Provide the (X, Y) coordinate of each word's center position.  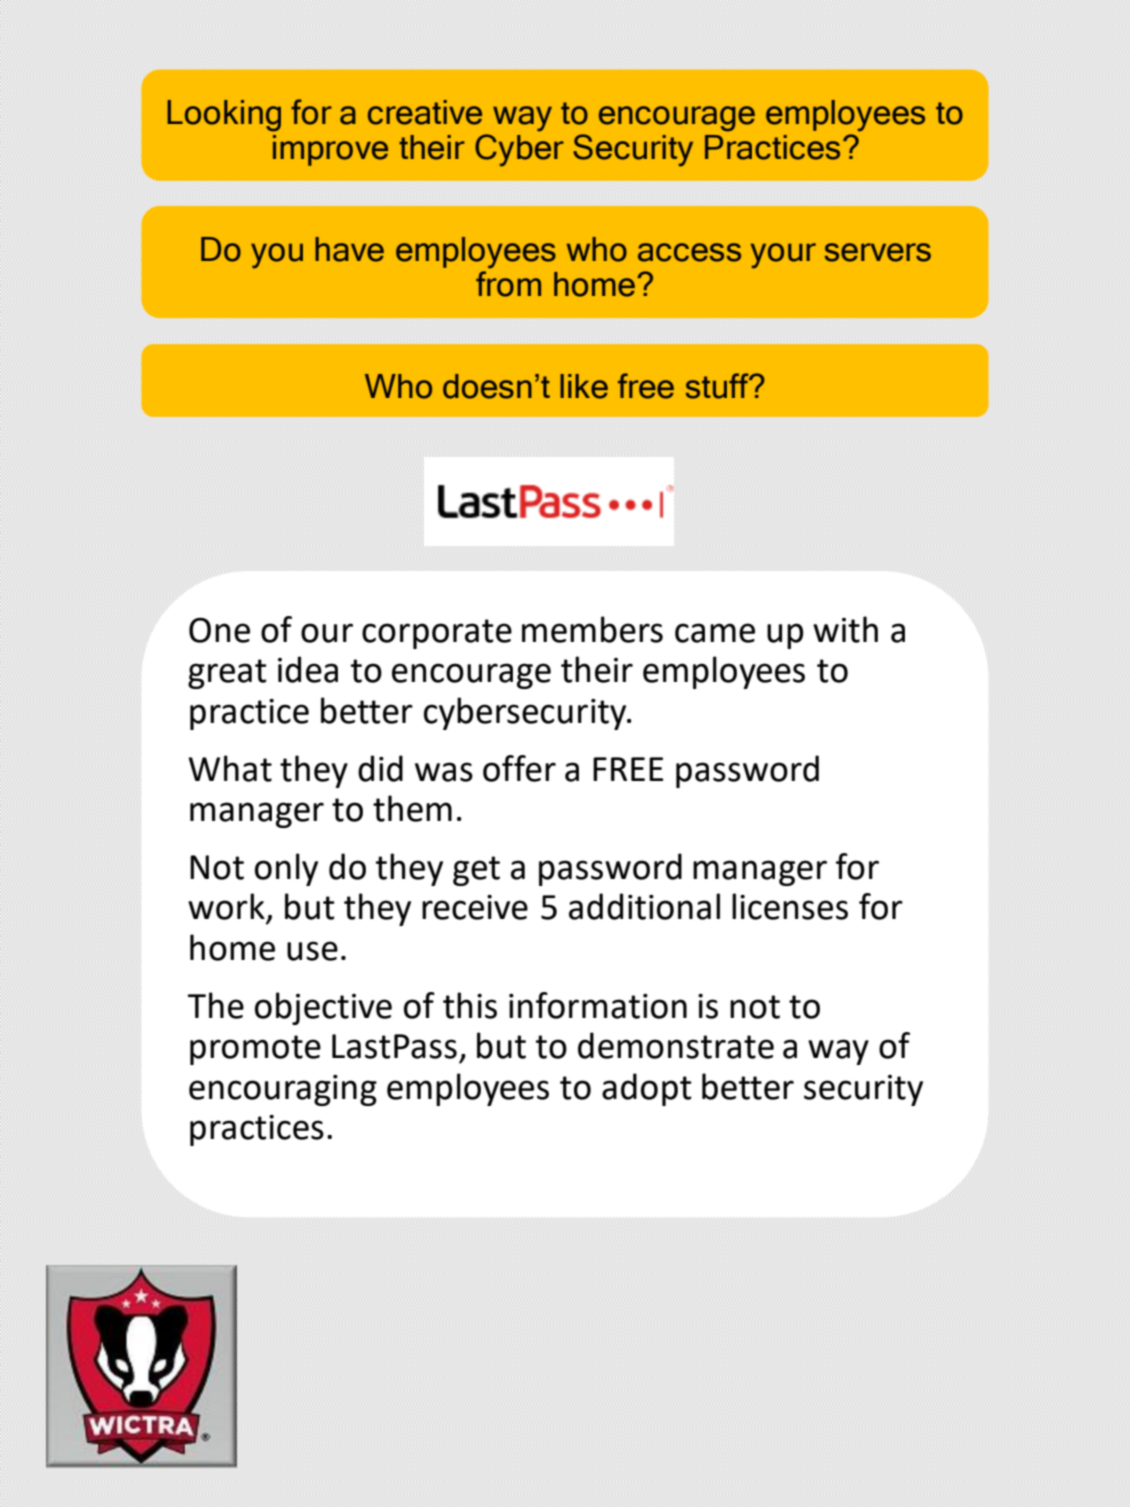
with (845, 629)
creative (425, 112)
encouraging (283, 1090)
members (592, 629)
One (219, 630)
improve (330, 150)
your (783, 256)
